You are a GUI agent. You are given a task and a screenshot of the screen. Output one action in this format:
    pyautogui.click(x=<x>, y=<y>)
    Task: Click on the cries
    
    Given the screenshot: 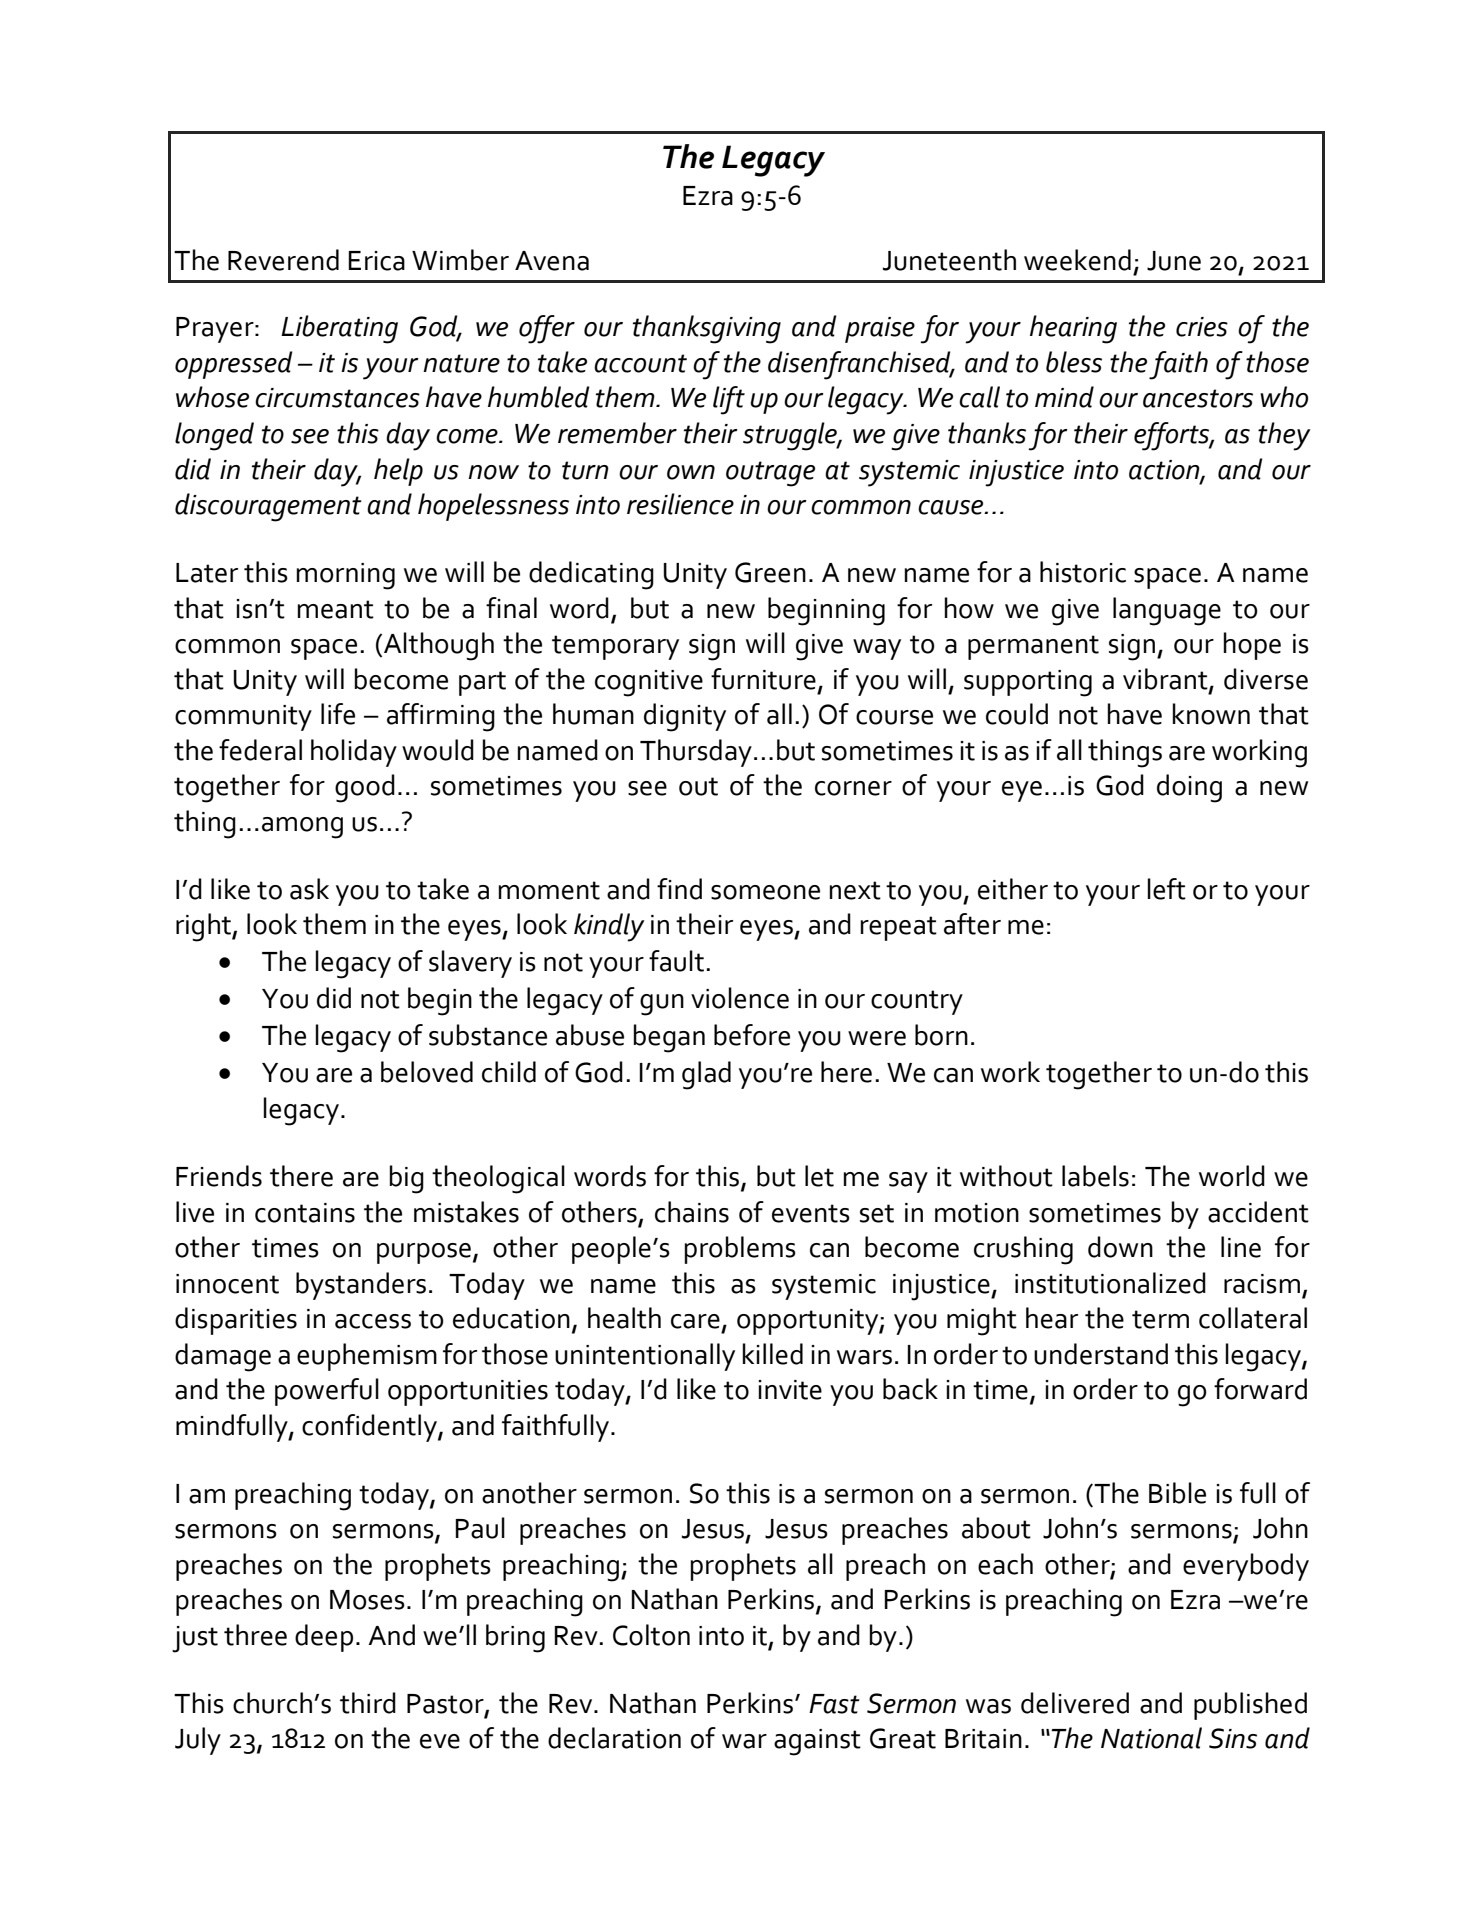 What is the action you would take?
    pyautogui.click(x=1202, y=327)
